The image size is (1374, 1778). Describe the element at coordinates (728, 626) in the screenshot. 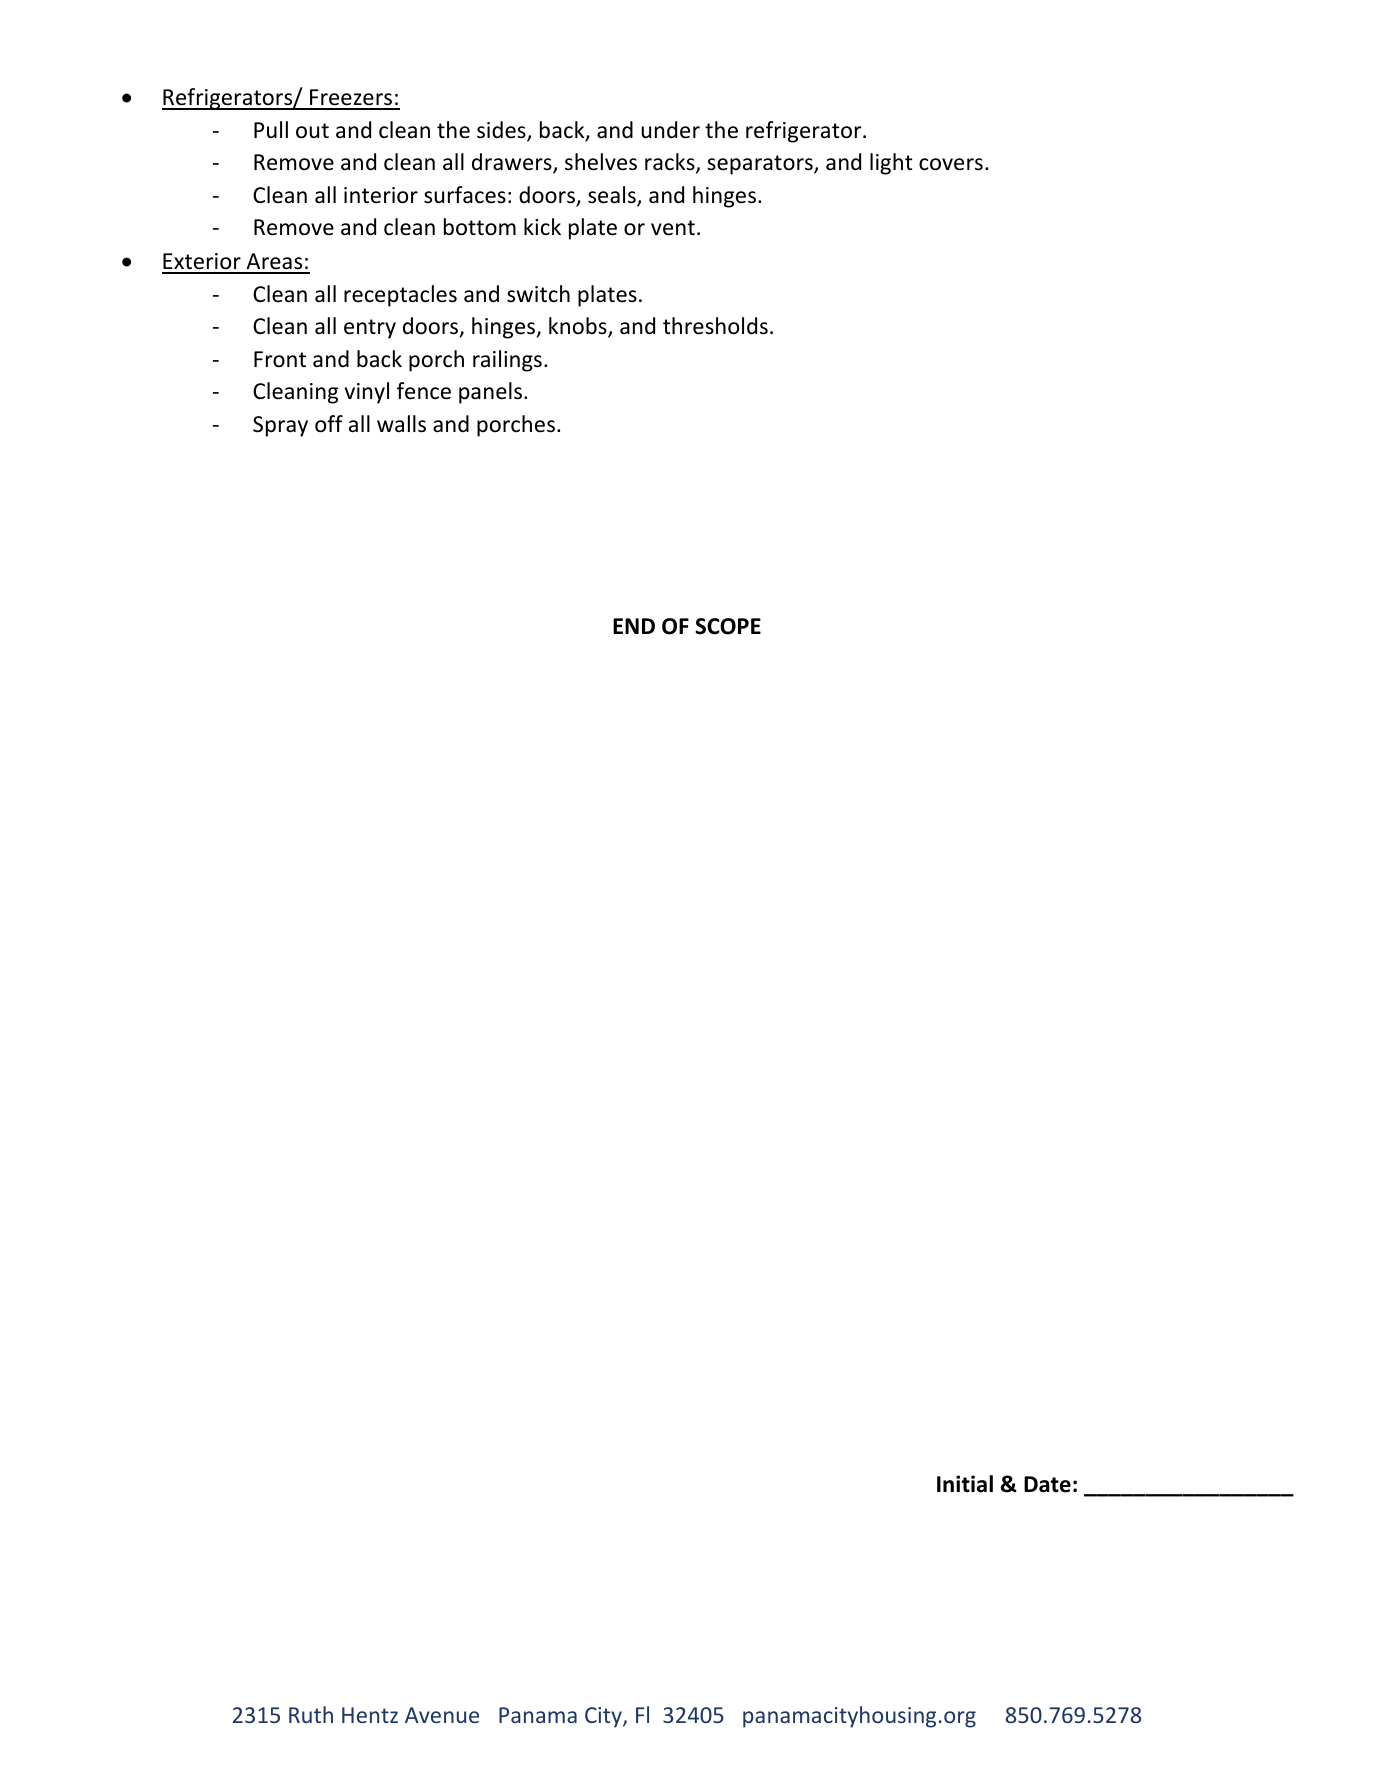

I see `SCOPE` at that location.
